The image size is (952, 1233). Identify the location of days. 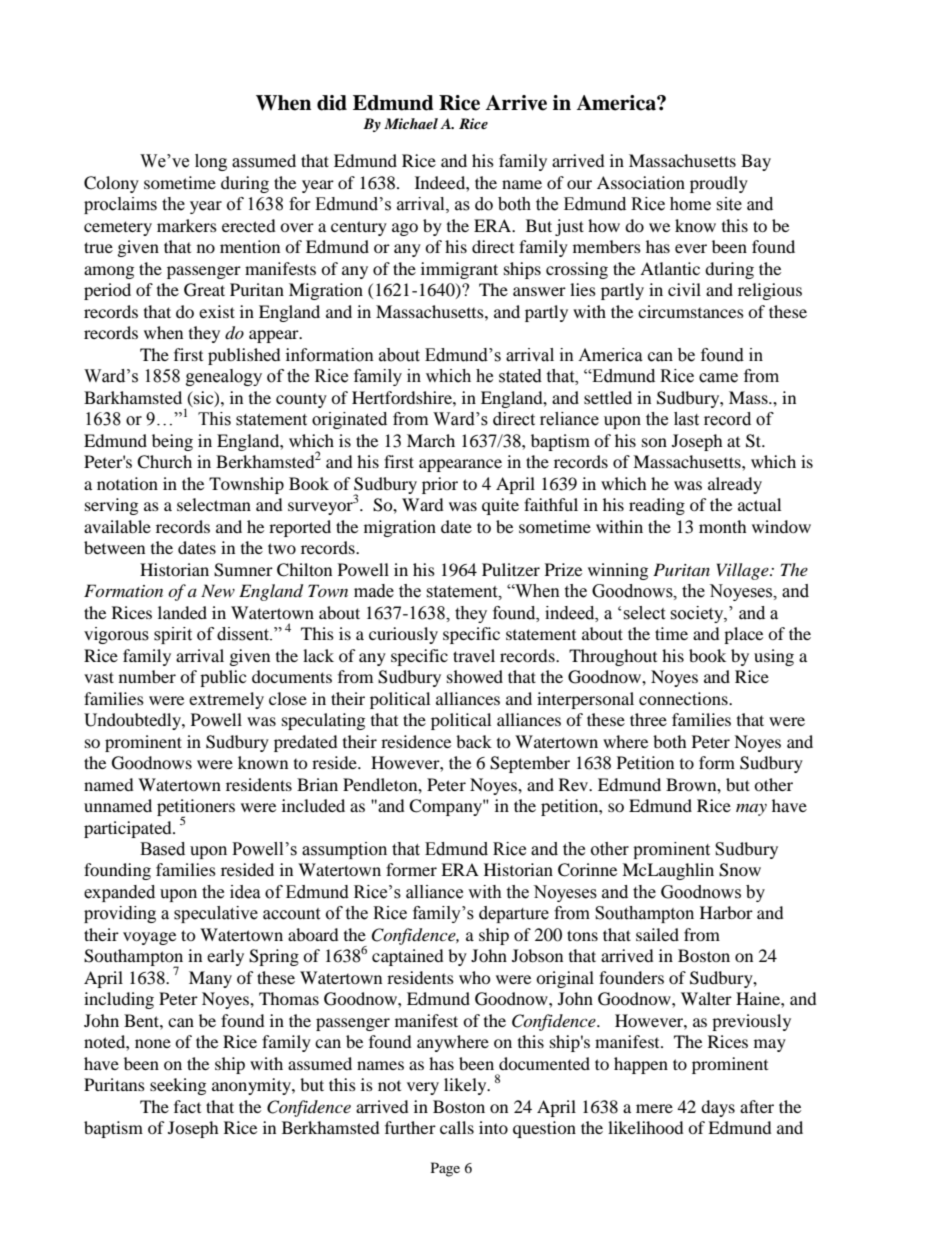
(718, 1108).
